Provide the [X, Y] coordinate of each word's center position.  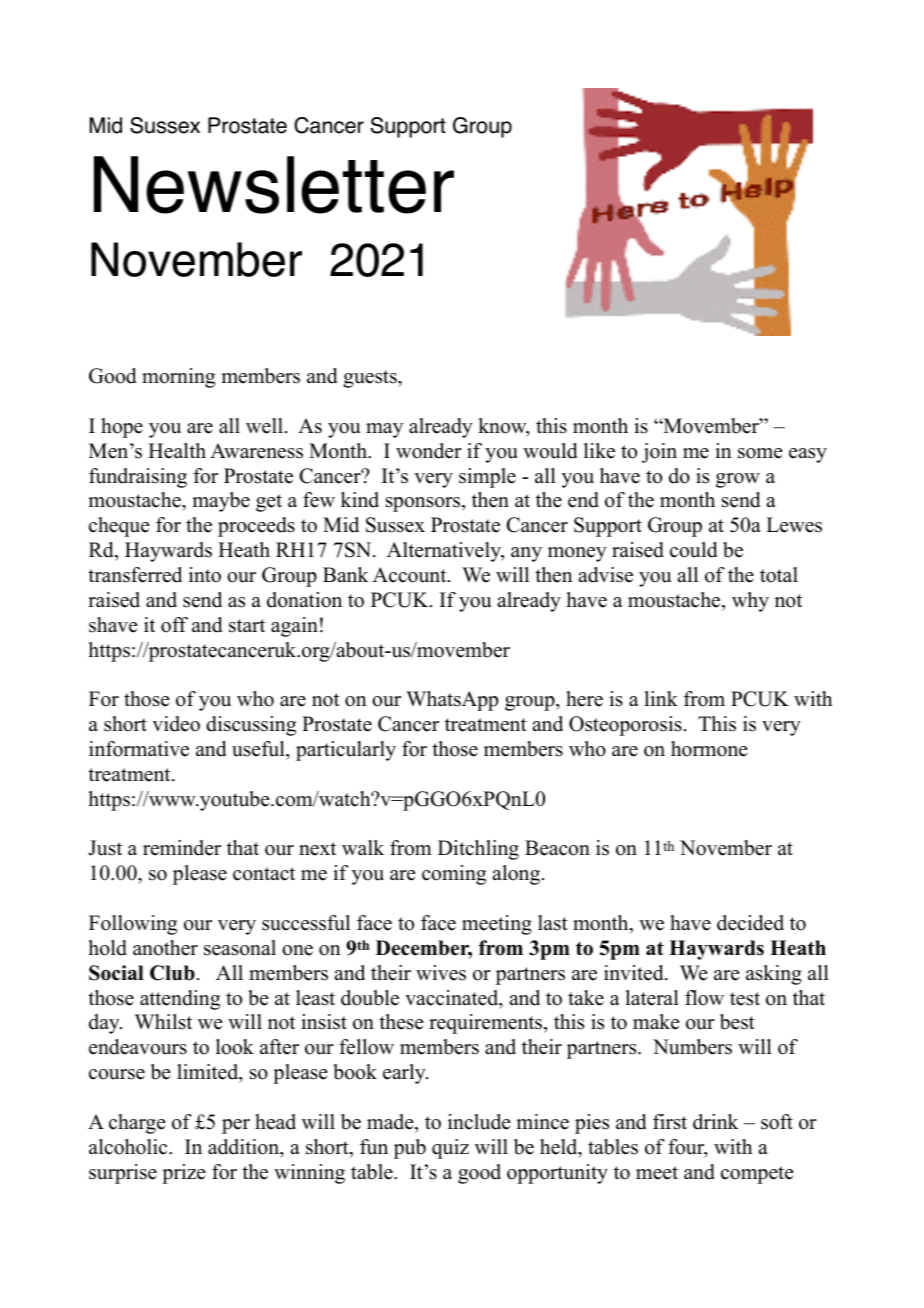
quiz [450, 1149]
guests [371, 379]
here [584, 699]
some [760, 453]
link [661, 698]
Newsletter [274, 185]
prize [184, 1174]
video [176, 724]
